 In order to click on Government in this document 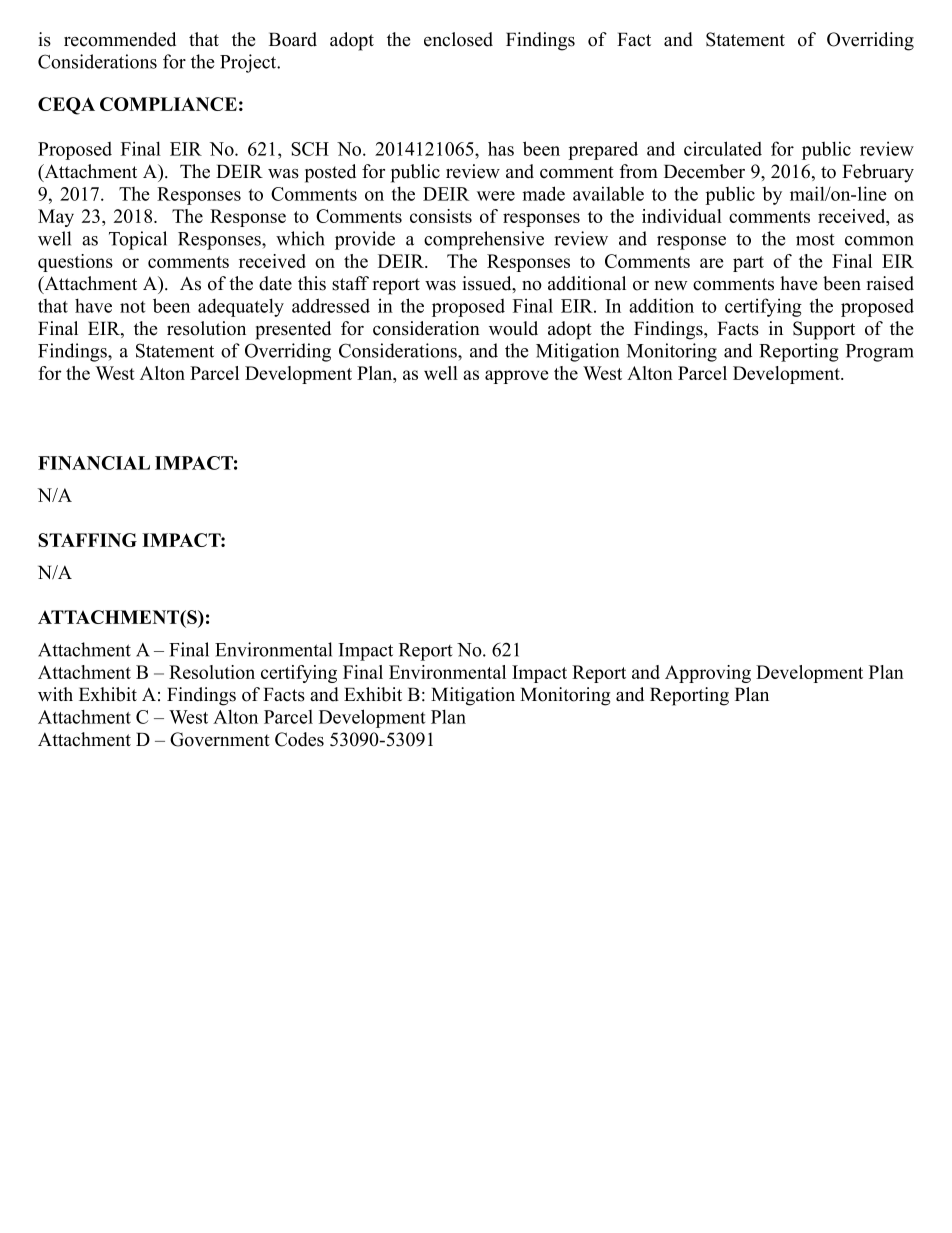, I will do `click(220, 739)`.
